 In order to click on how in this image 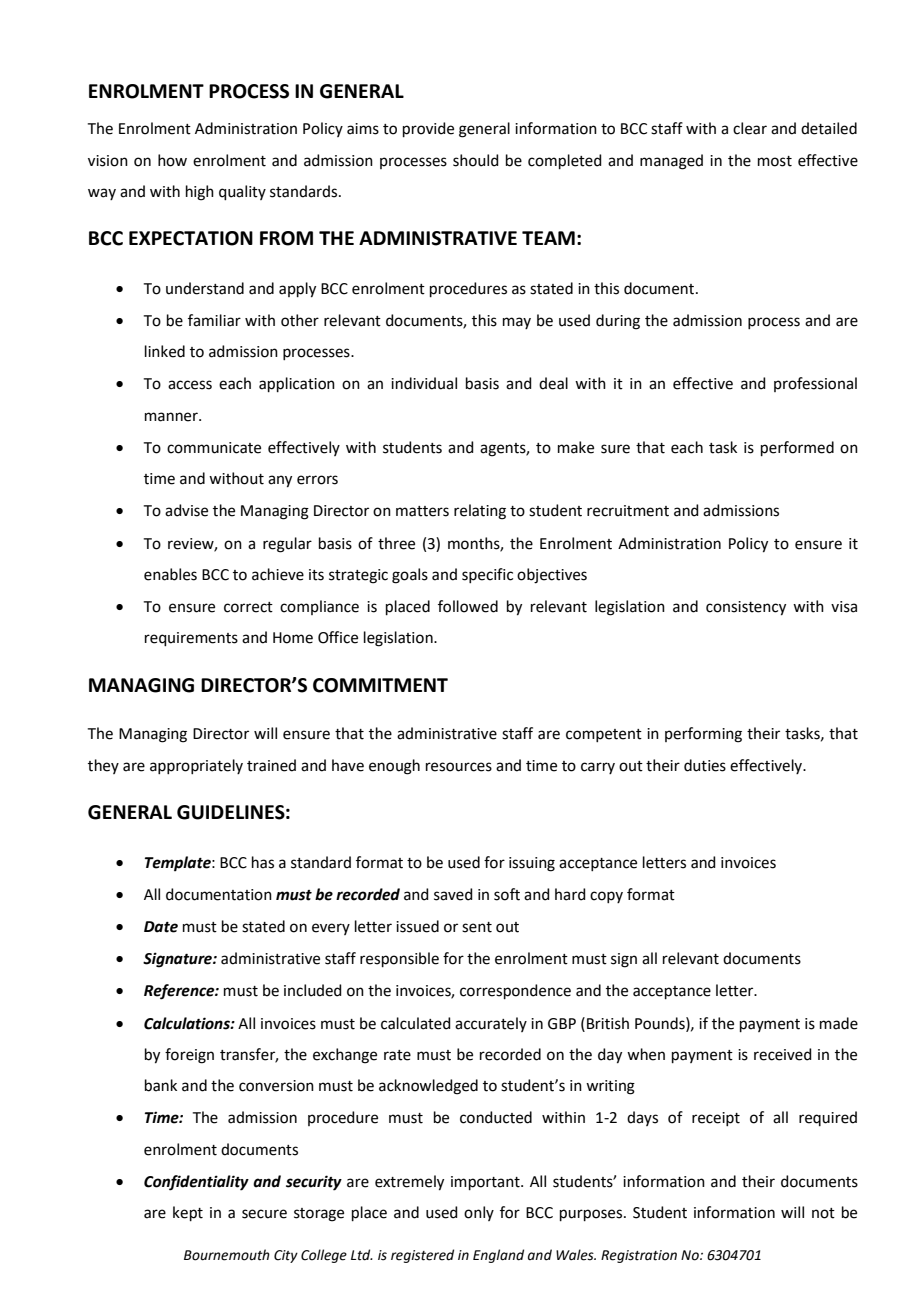, I will do `click(172, 160)`.
